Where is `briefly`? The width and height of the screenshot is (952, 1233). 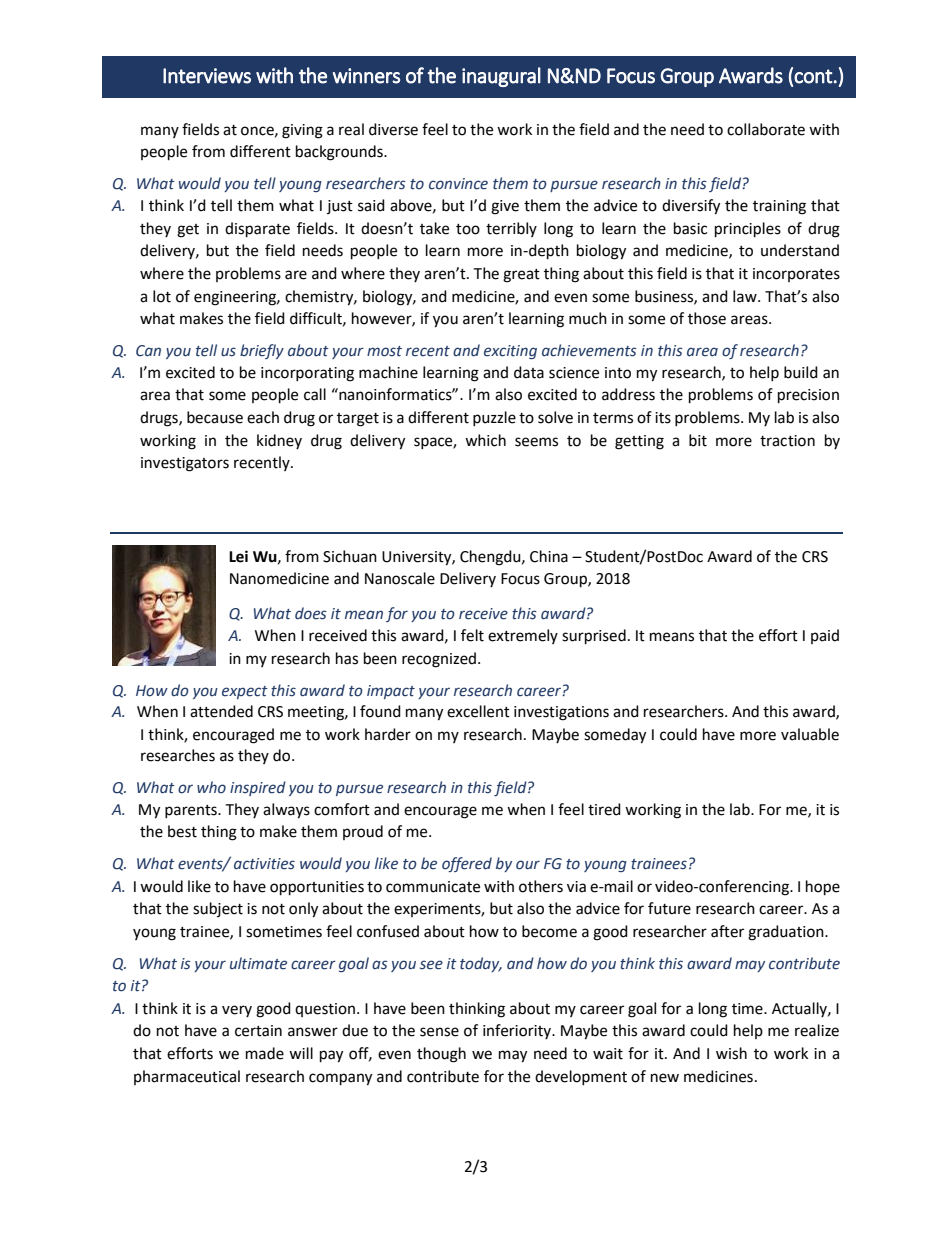 briefly is located at coordinates (262, 351).
